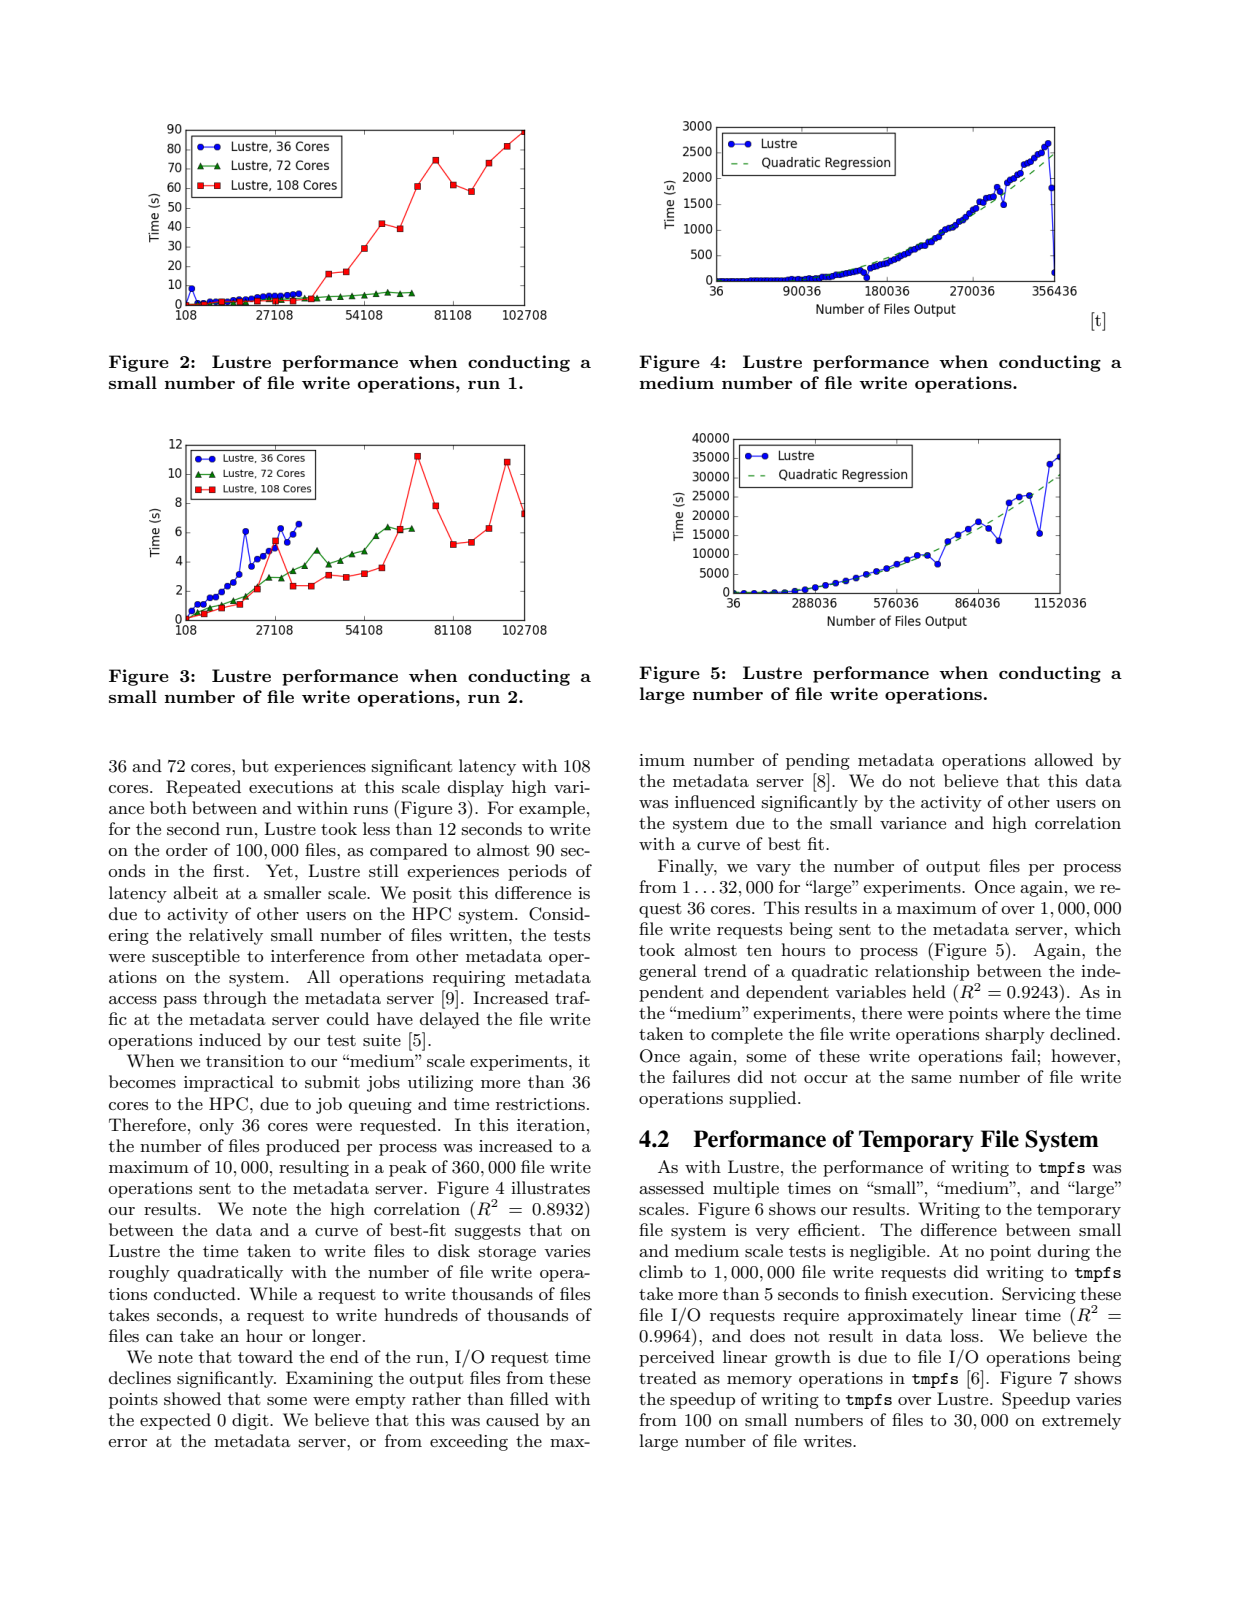 This document has height=1598, width=1235. What do you see at coordinates (273, 1293) in the document?
I see `While` at bounding box center [273, 1293].
